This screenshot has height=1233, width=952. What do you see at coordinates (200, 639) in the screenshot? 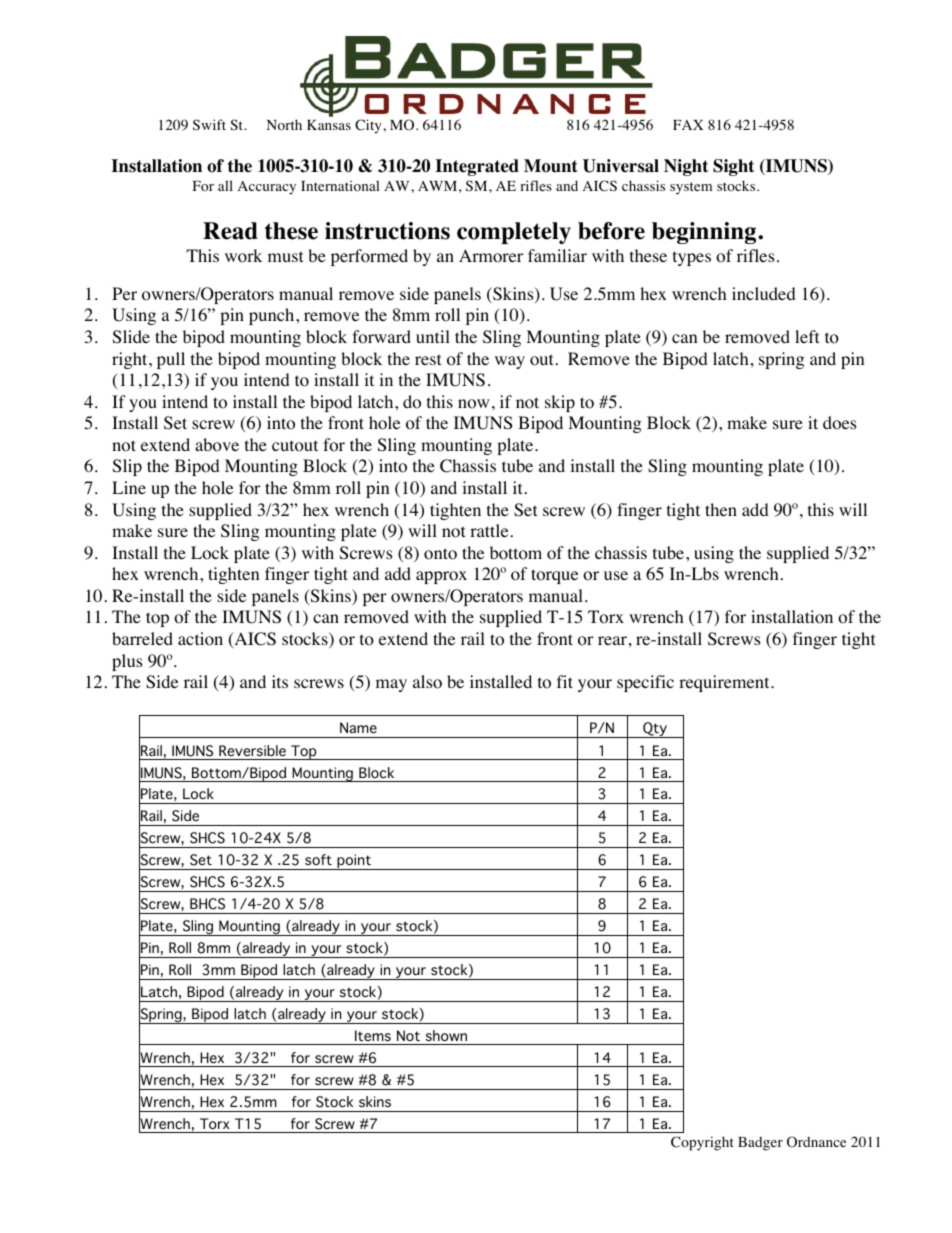
I see `action` at bounding box center [200, 639].
